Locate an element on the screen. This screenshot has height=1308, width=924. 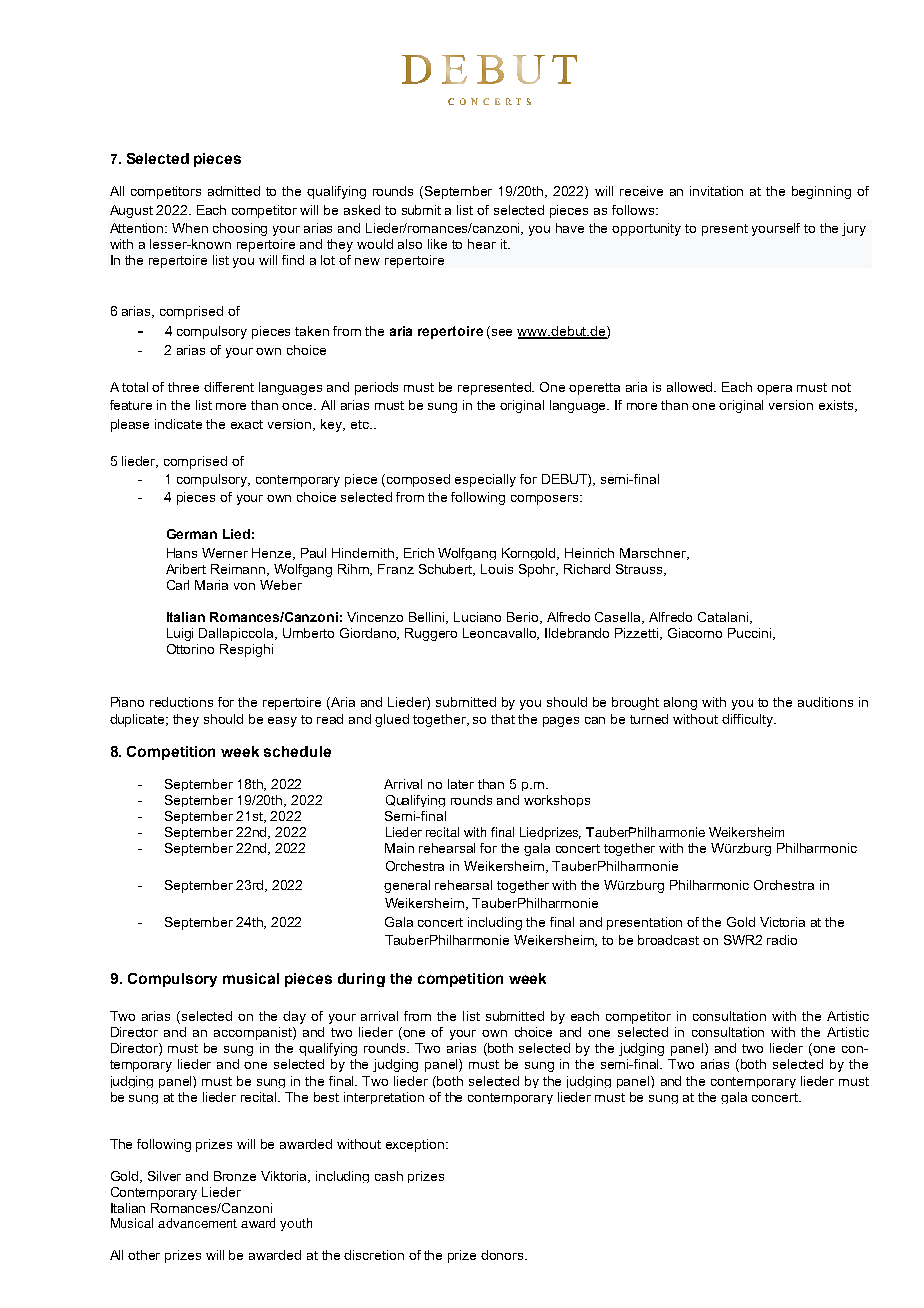
exact is located at coordinates (247, 424).
